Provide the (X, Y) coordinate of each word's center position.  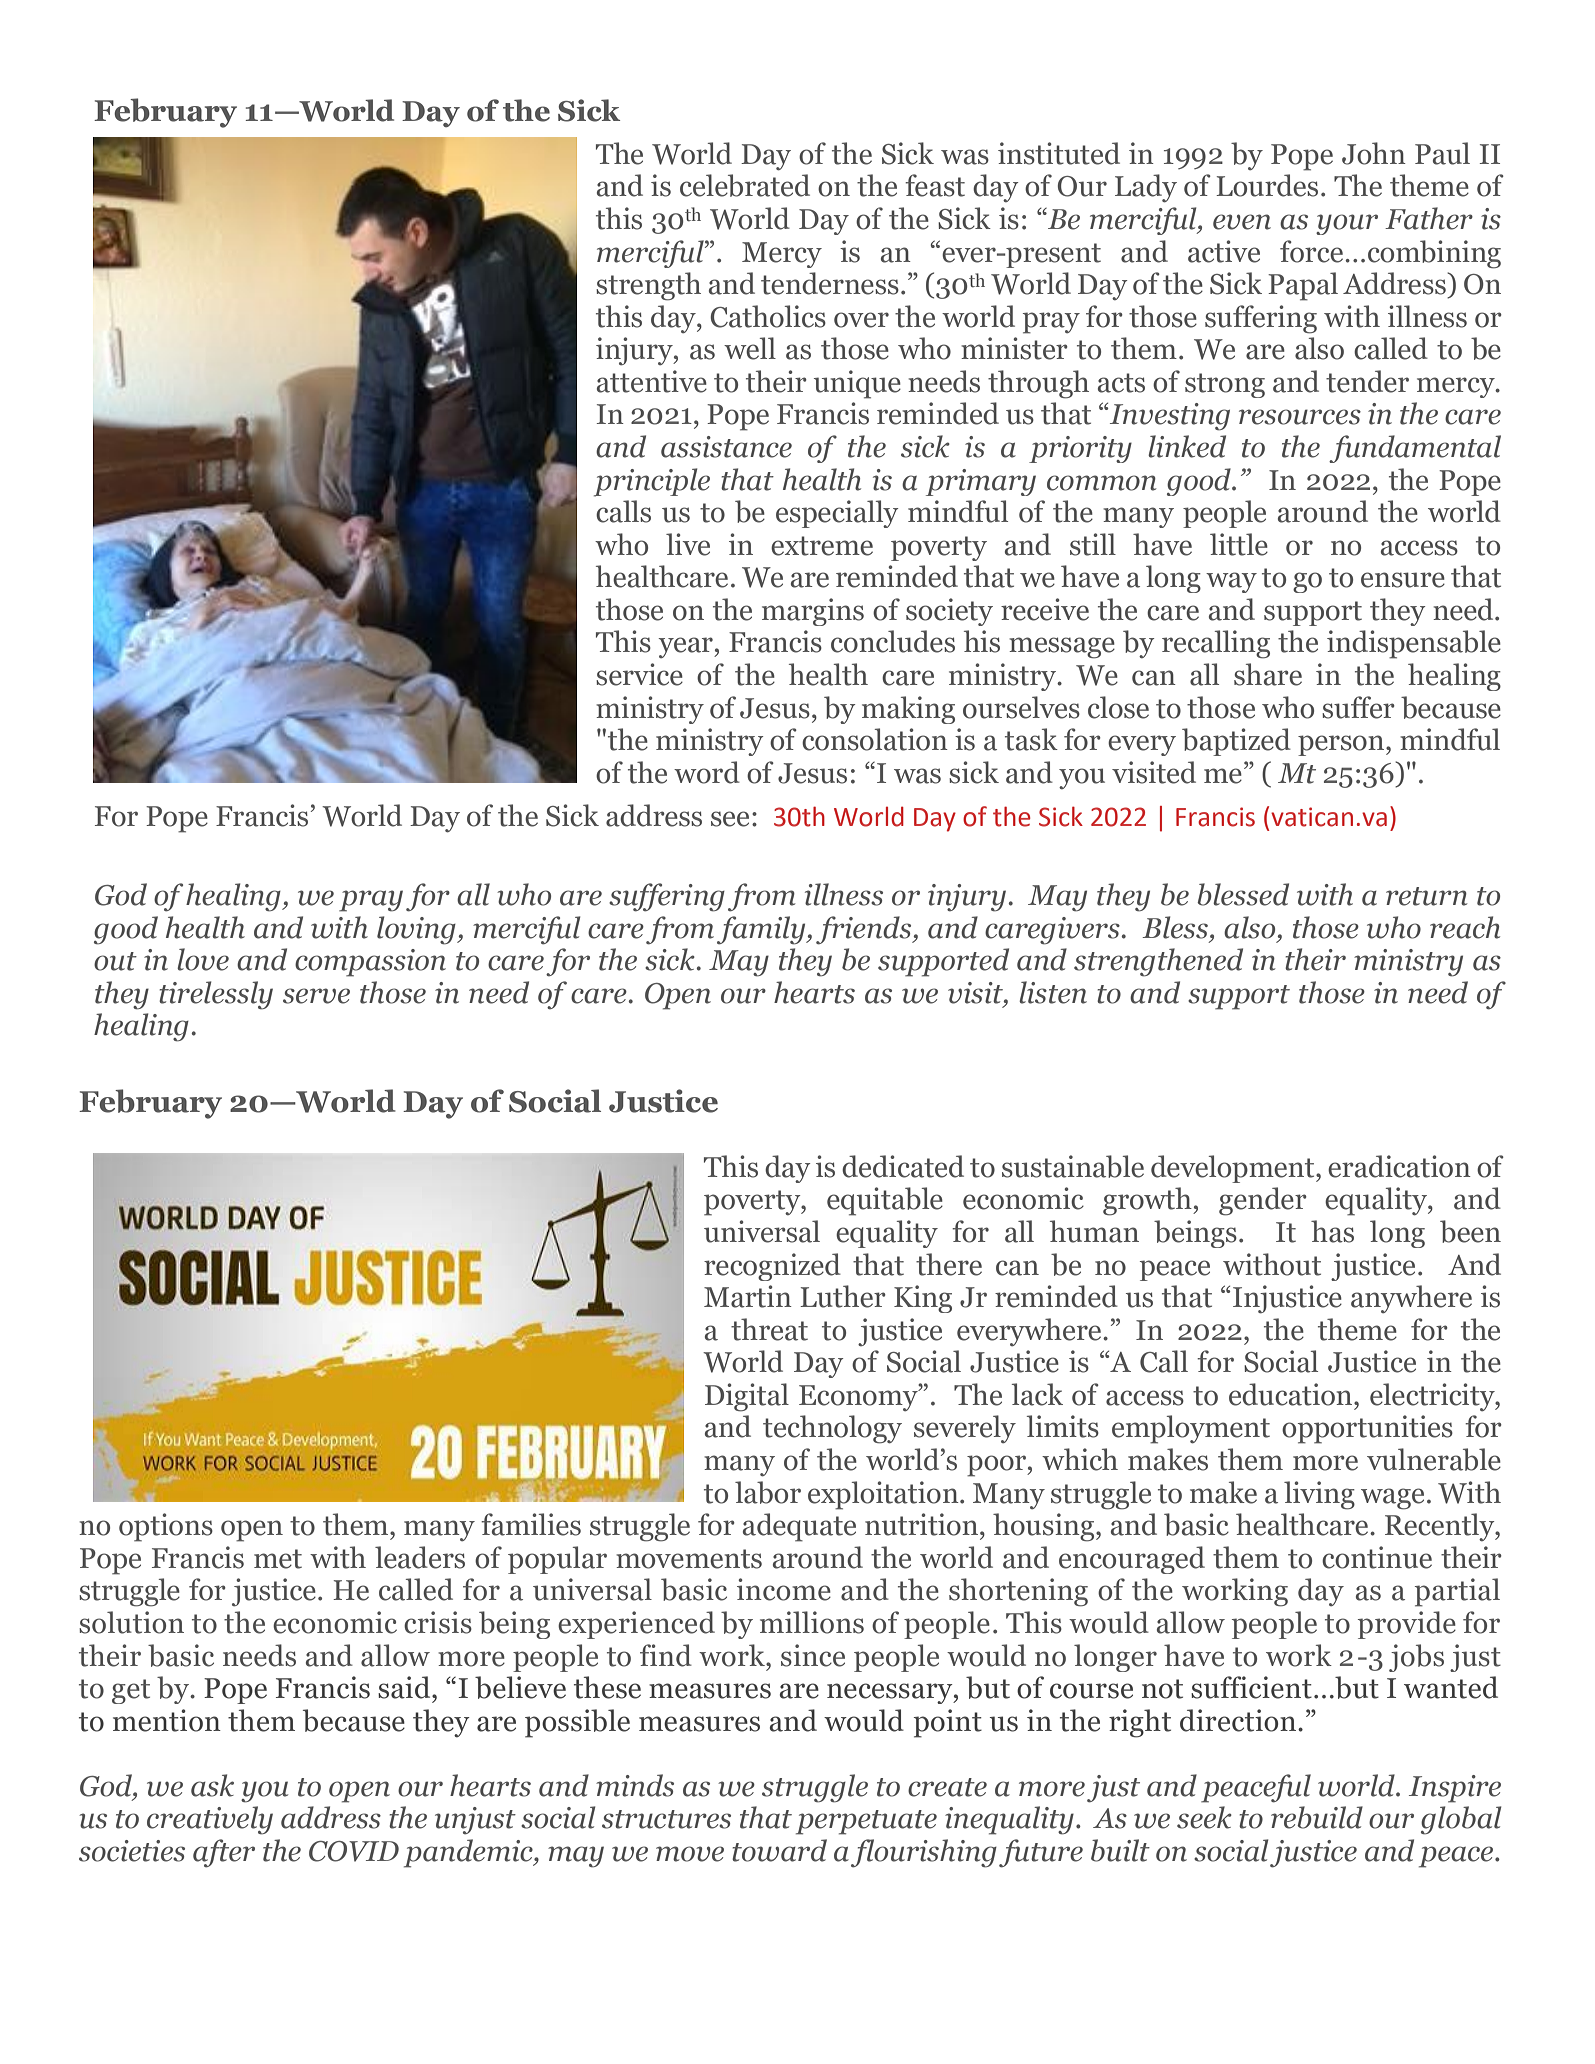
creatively (210, 1820)
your (1347, 224)
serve (316, 996)
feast (935, 185)
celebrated (745, 185)
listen (1053, 992)
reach (1465, 927)
